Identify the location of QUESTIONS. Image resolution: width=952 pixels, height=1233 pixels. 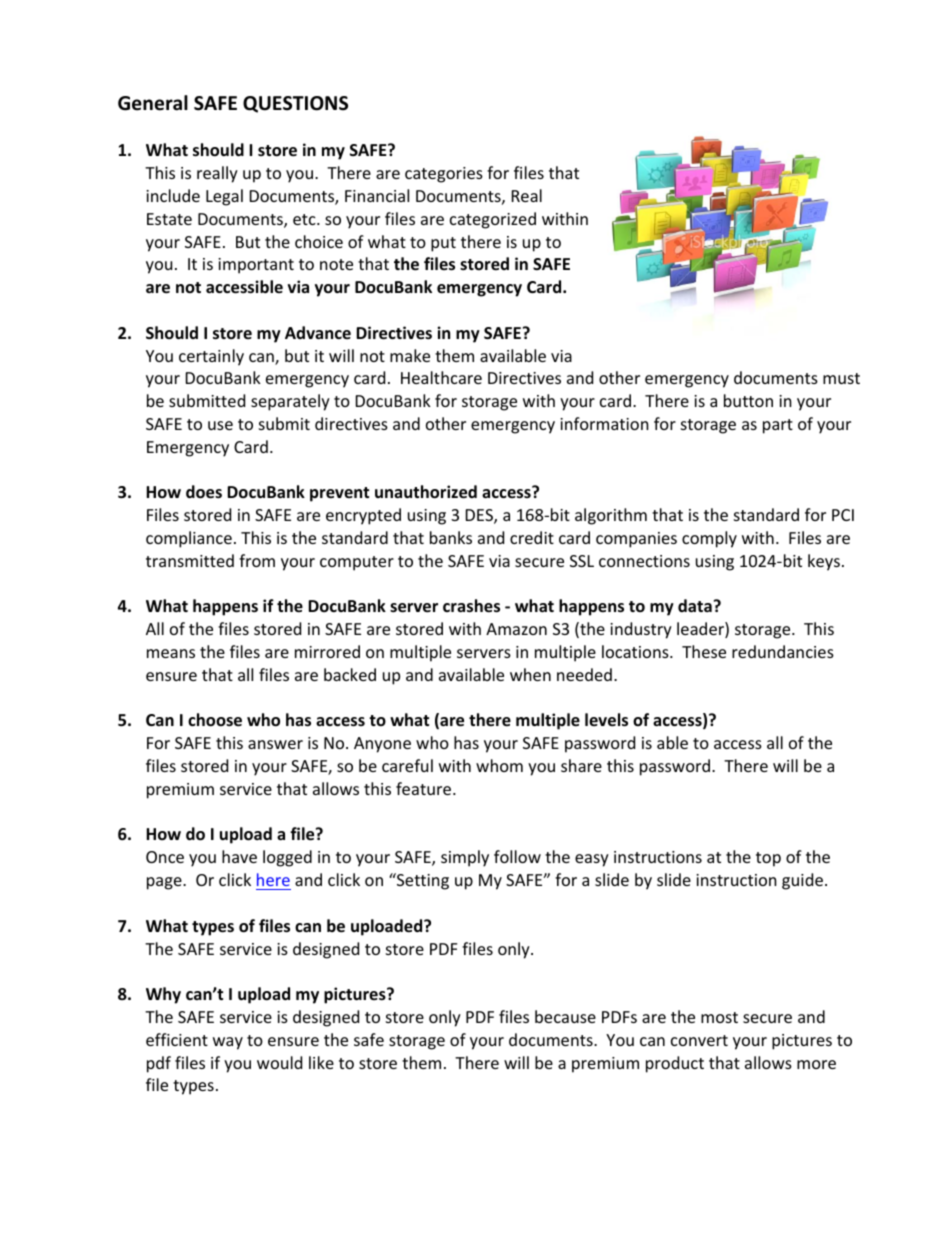
(295, 104).
